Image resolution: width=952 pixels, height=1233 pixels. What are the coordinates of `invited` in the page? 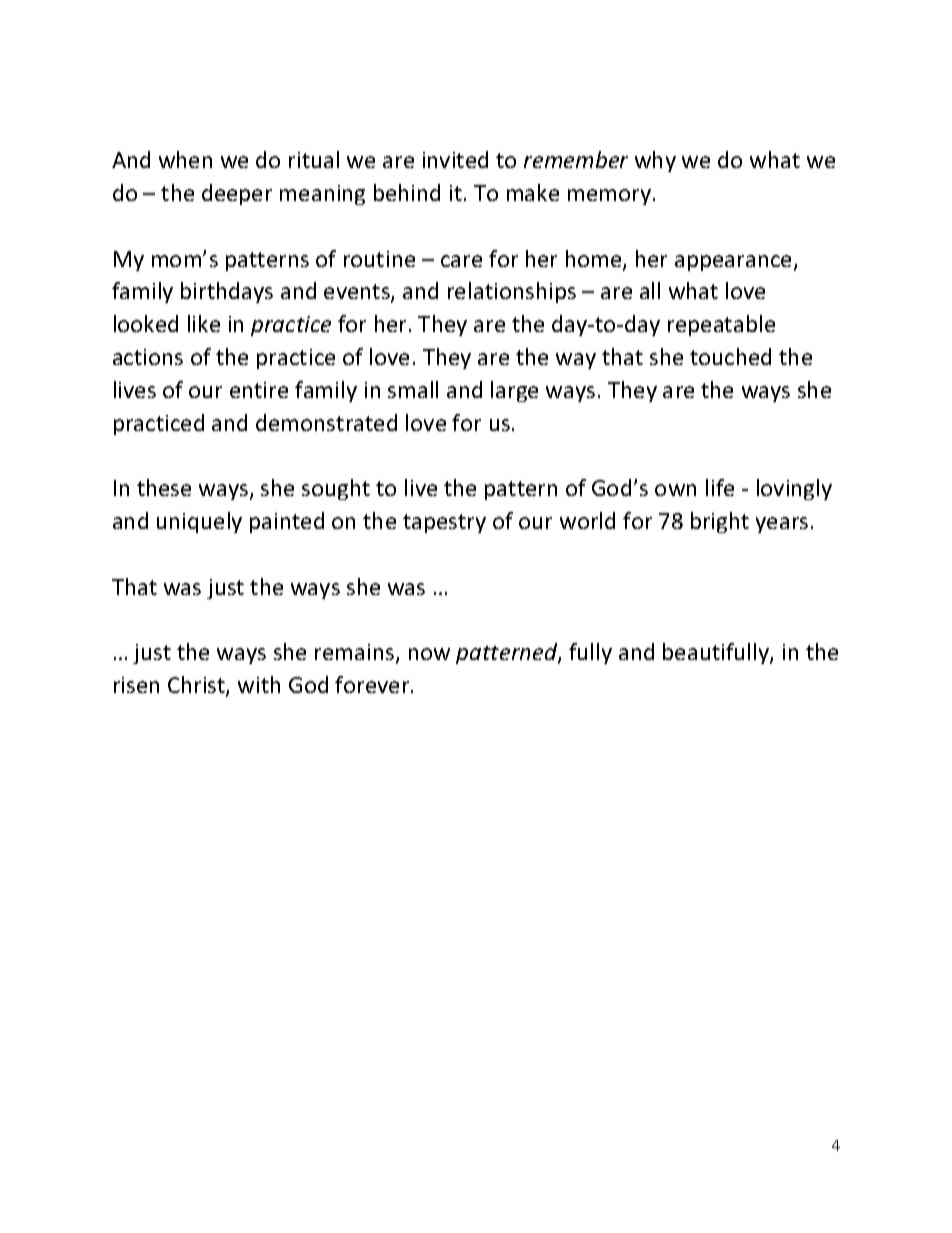 It's located at (455, 159).
